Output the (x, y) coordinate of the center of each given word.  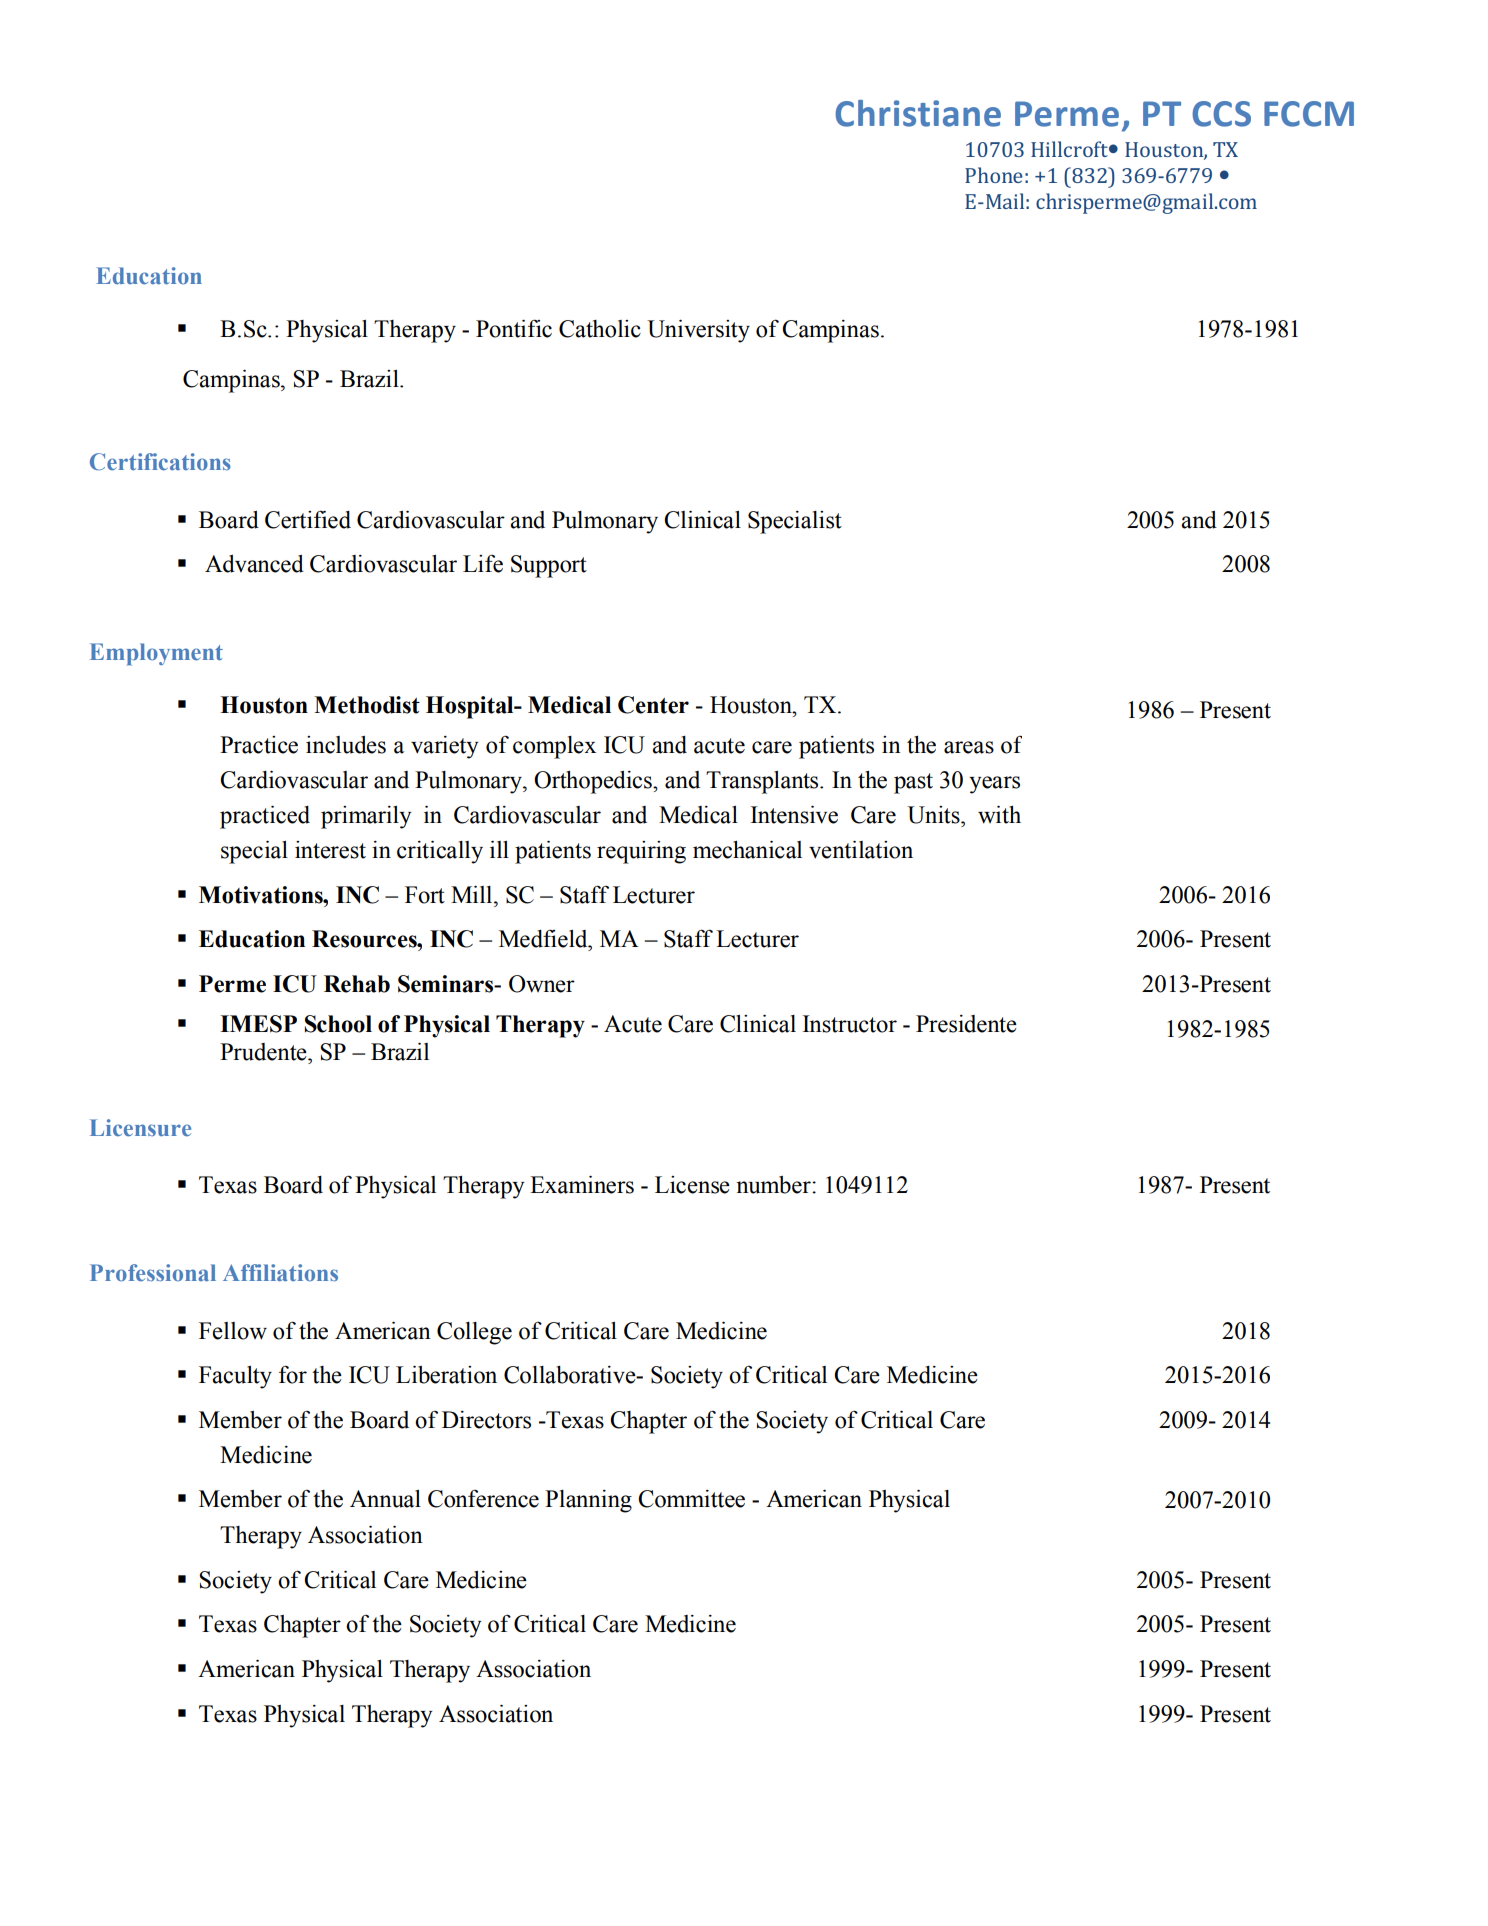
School (338, 1024)
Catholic (600, 329)
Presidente (966, 1024)
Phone (994, 175)
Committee (691, 1499)
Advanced (254, 564)
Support (549, 566)
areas (969, 747)
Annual (385, 1499)
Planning (588, 1501)
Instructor (850, 1024)
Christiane (918, 113)
